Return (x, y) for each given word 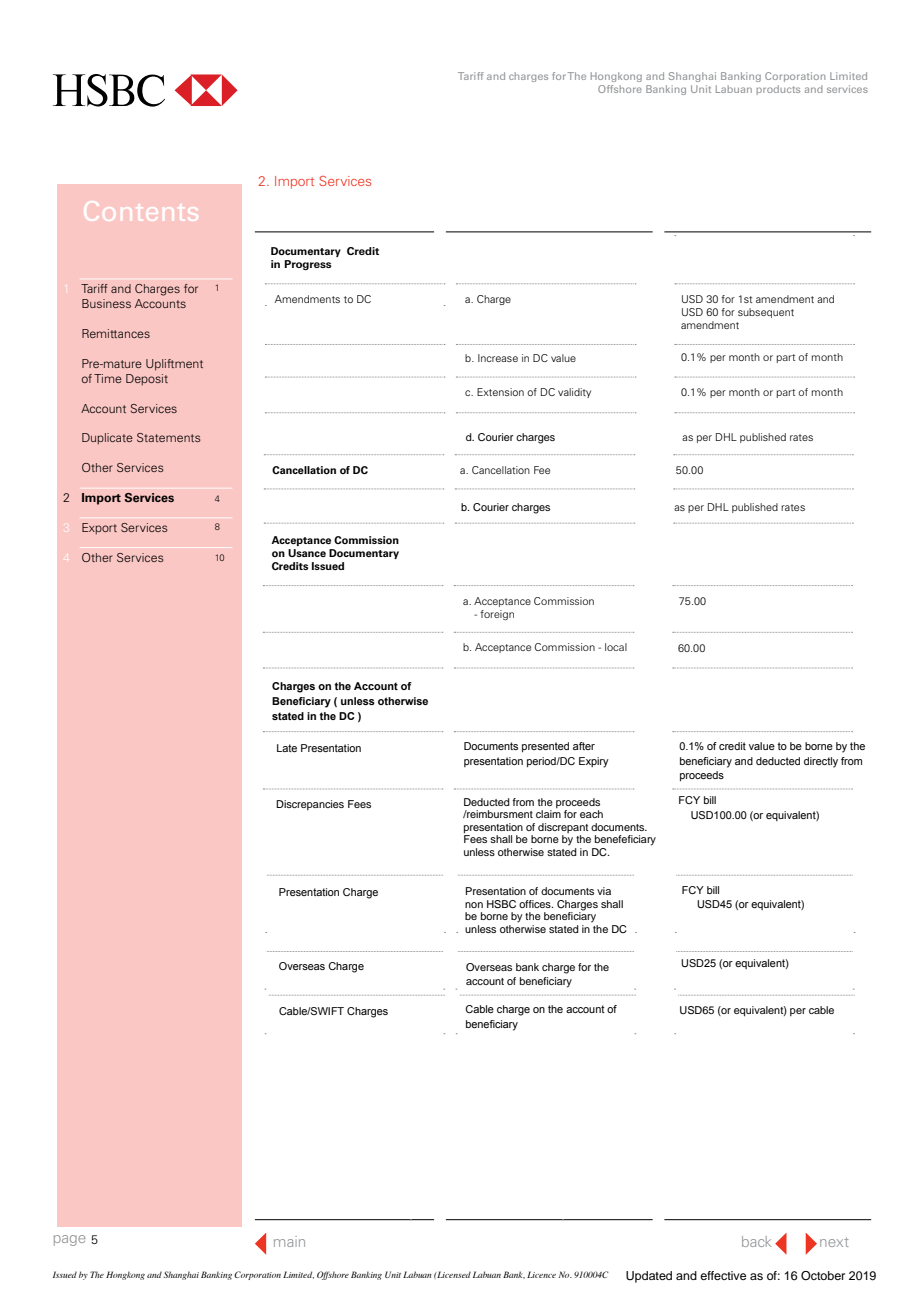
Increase (498, 358)
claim (548, 814)
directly (821, 762)
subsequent (766, 313)
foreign (497, 615)
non (474, 905)
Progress (308, 265)
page (70, 1240)
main (289, 1241)
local (616, 647)
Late (287, 748)
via (604, 891)
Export (99, 529)
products (778, 90)
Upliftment (174, 365)
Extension (500, 392)
